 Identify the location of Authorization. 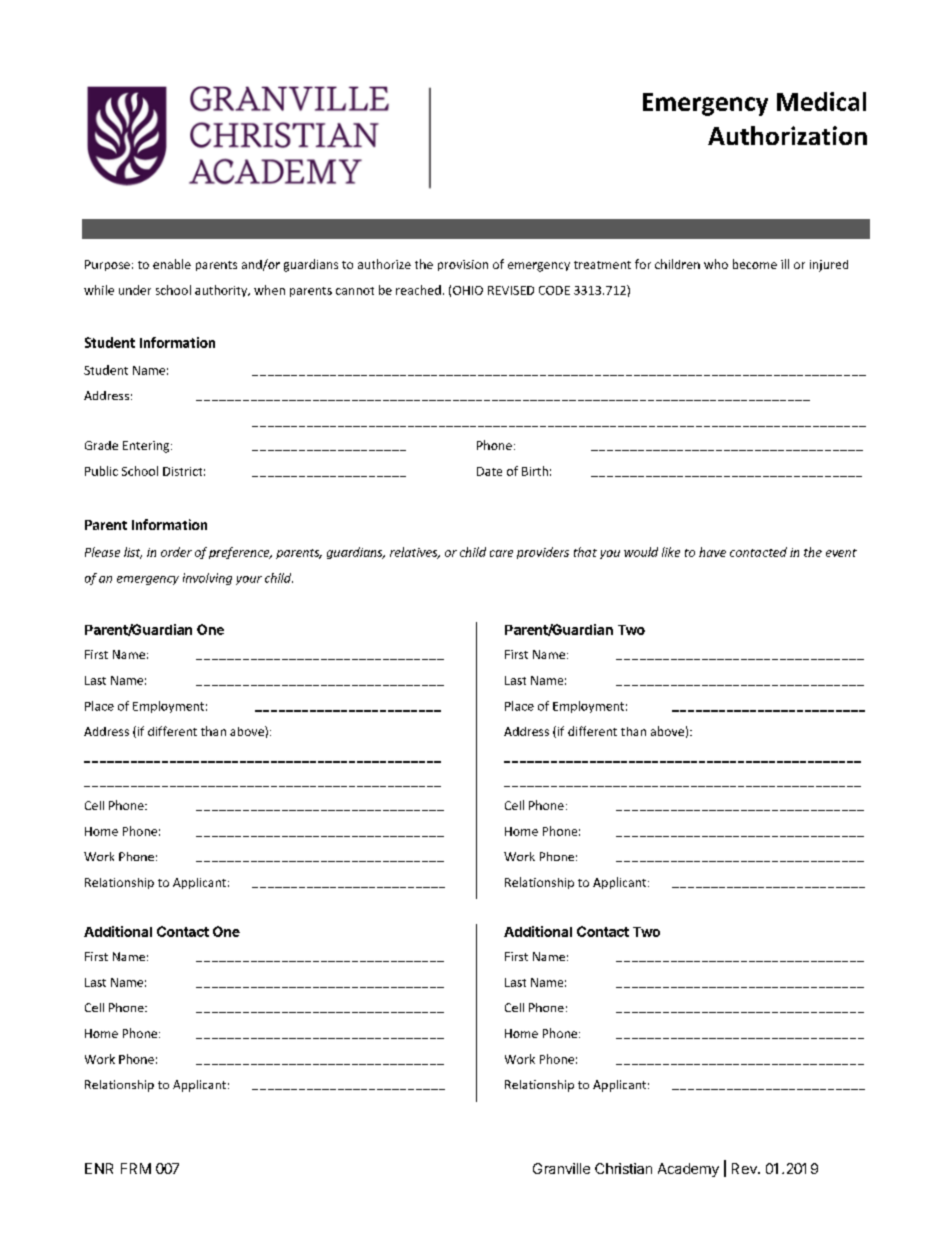
(787, 135).
